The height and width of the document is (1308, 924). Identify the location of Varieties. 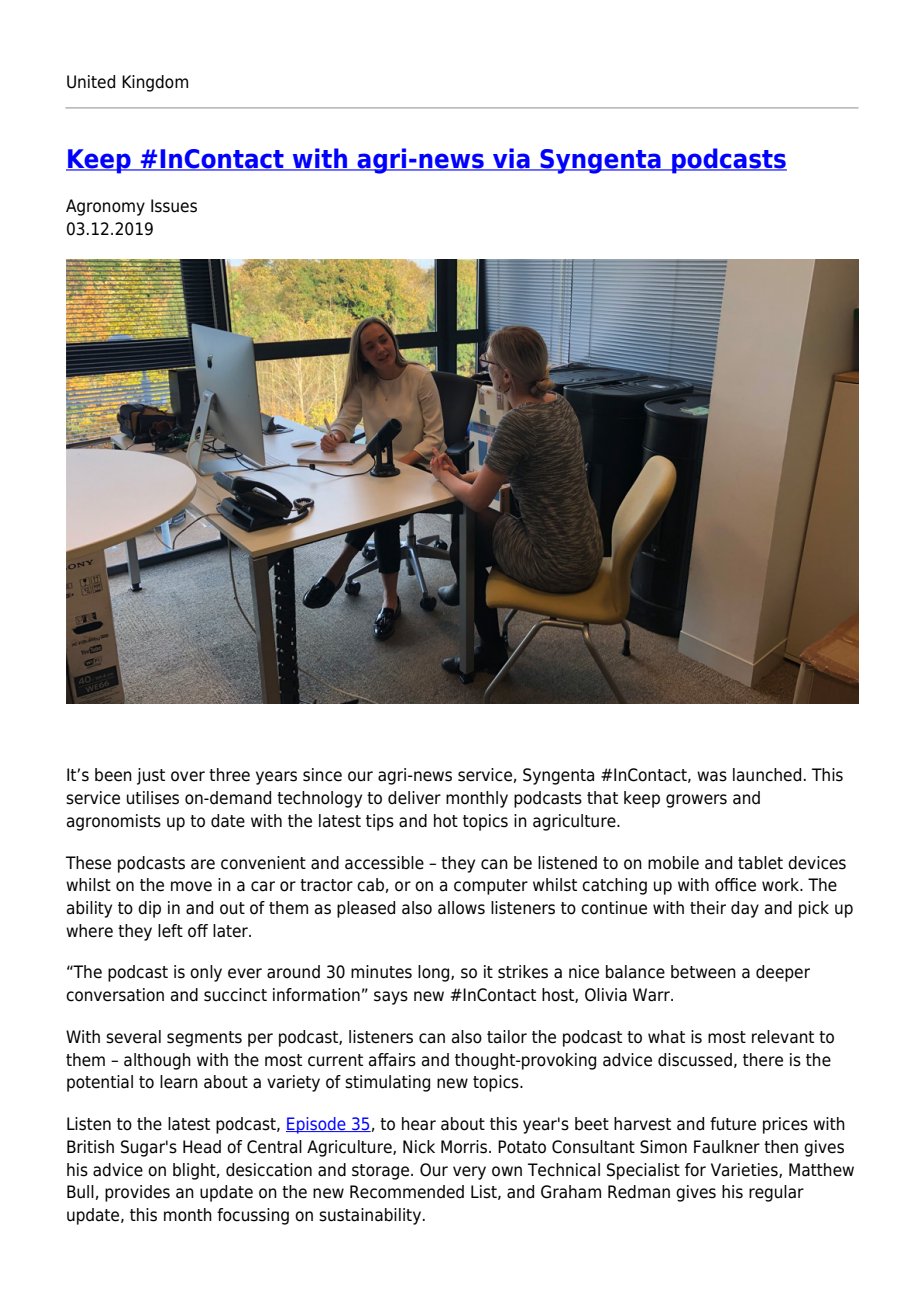
(745, 1170).
